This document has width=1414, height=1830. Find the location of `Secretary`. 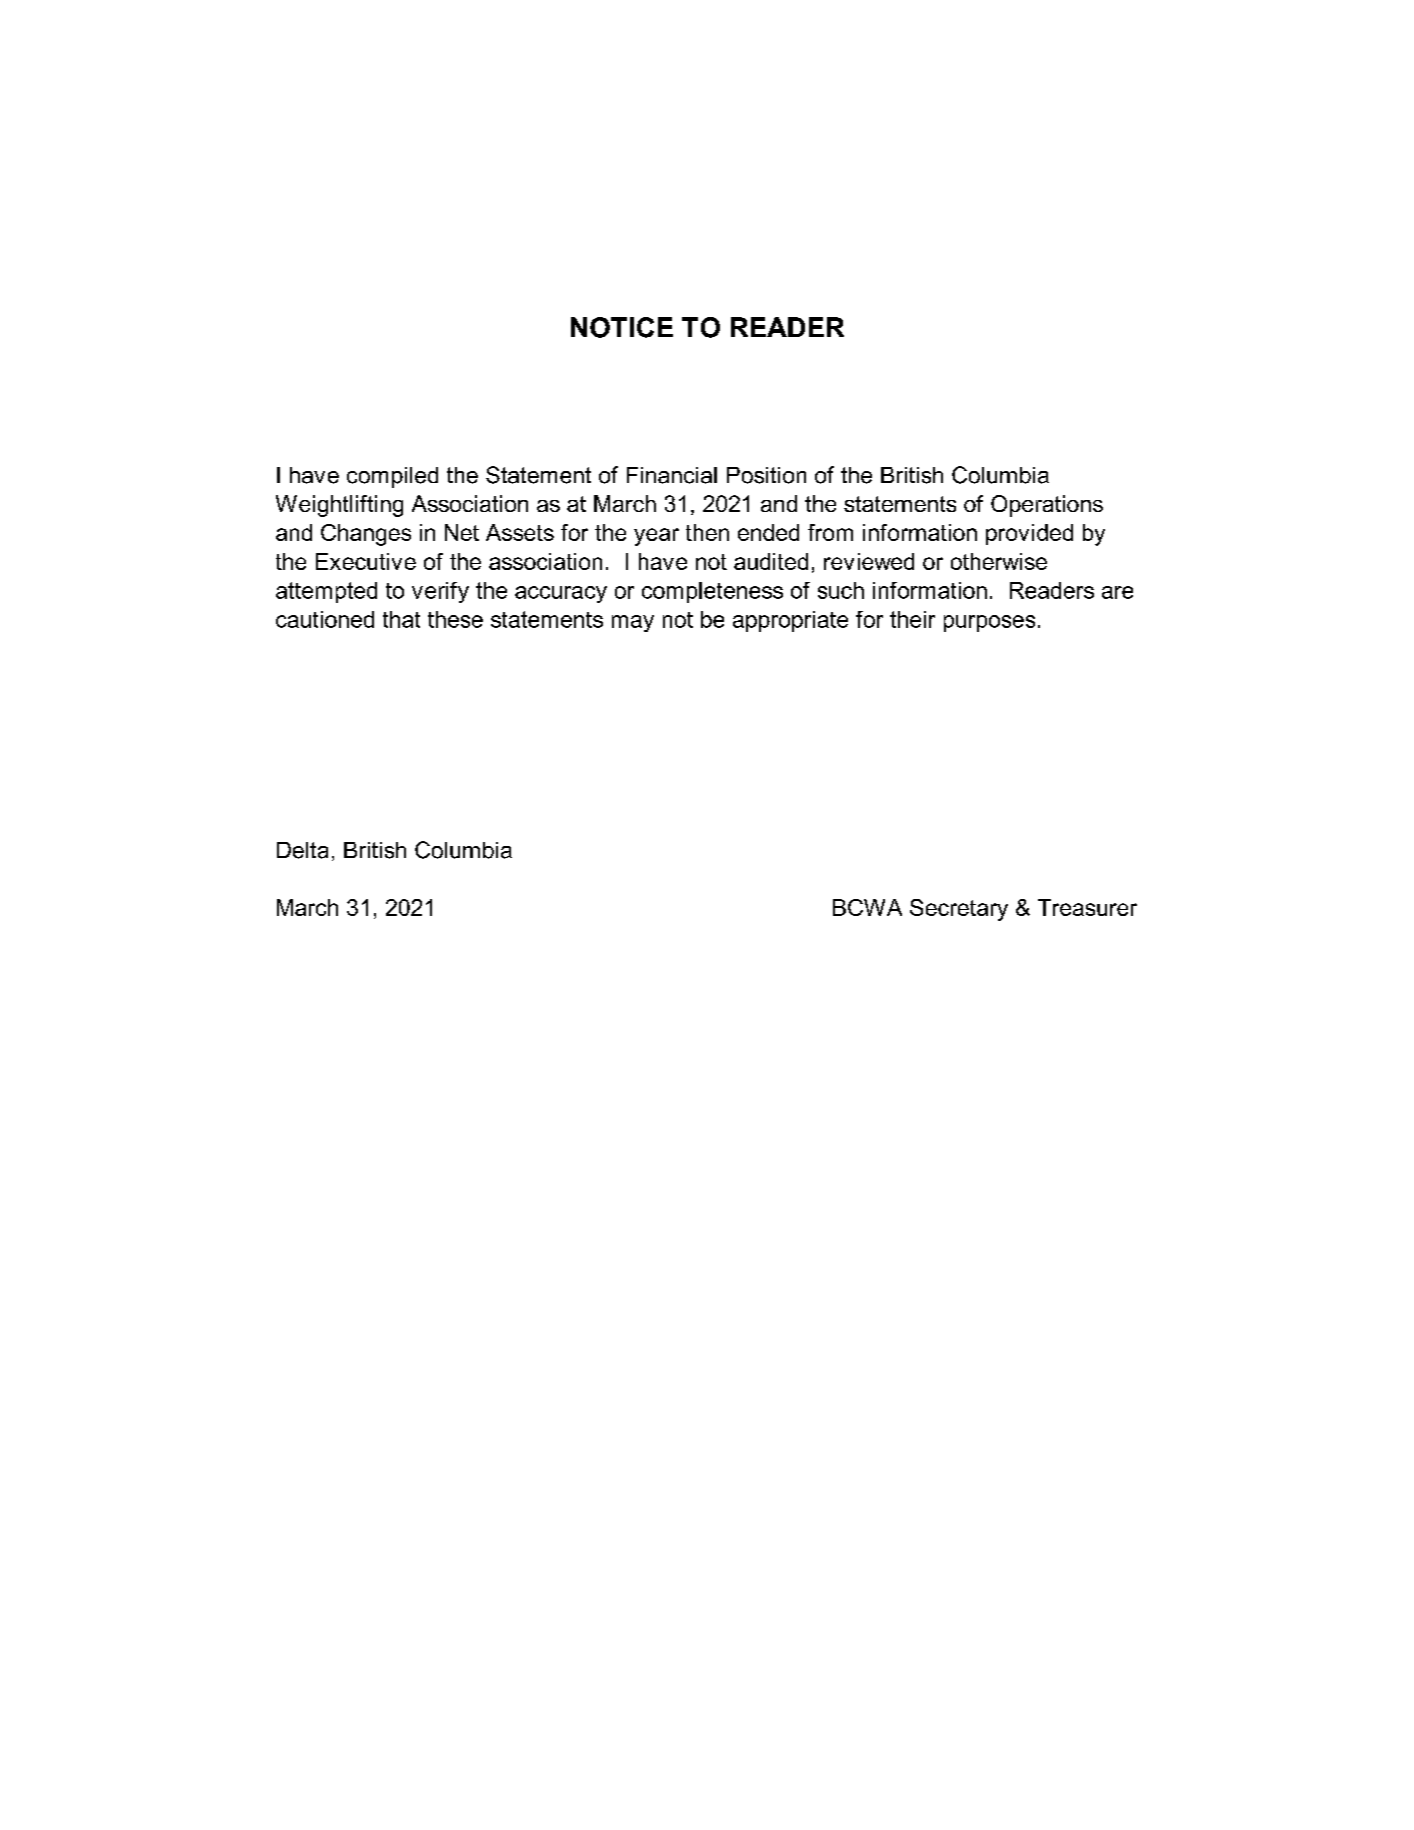

Secretary is located at coordinates (959, 910).
